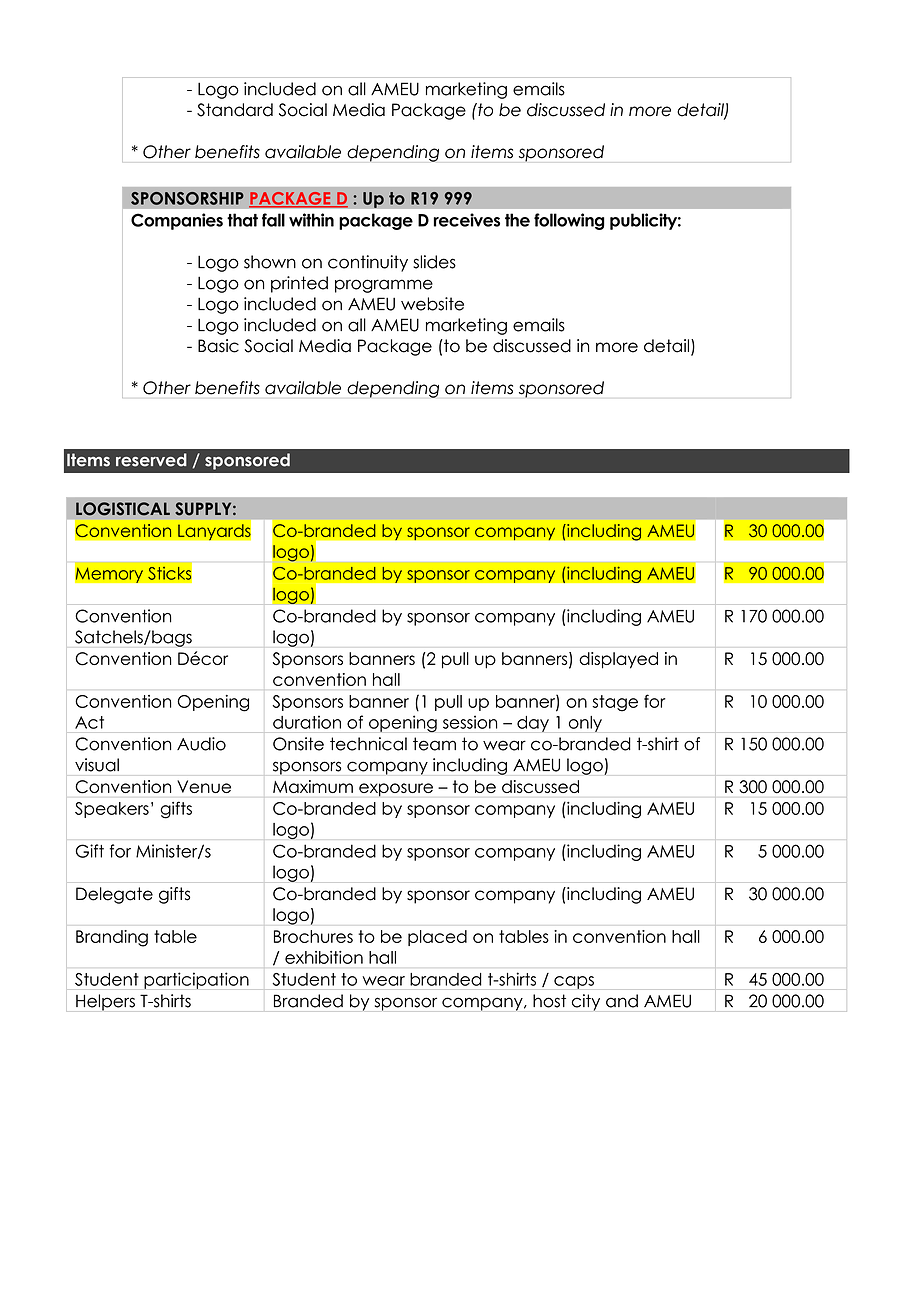 The width and height of the document is (924, 1308). I want to click on participation, so click(196, 980).
